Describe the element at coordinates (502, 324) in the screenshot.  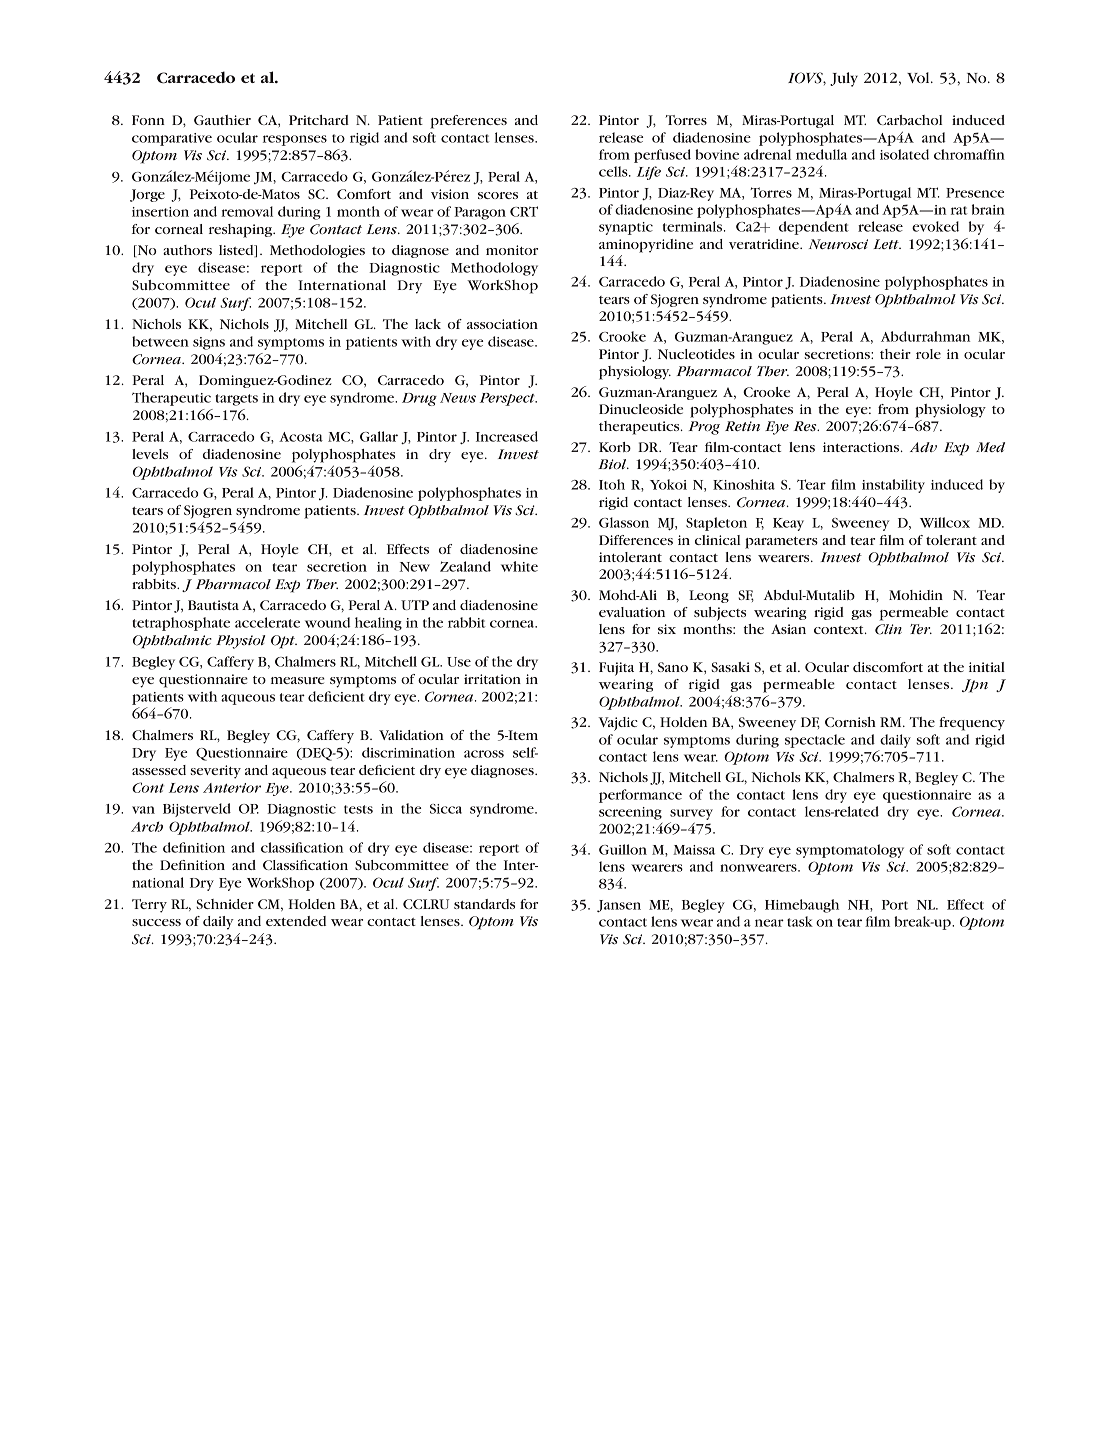
I see `association` at that location.
